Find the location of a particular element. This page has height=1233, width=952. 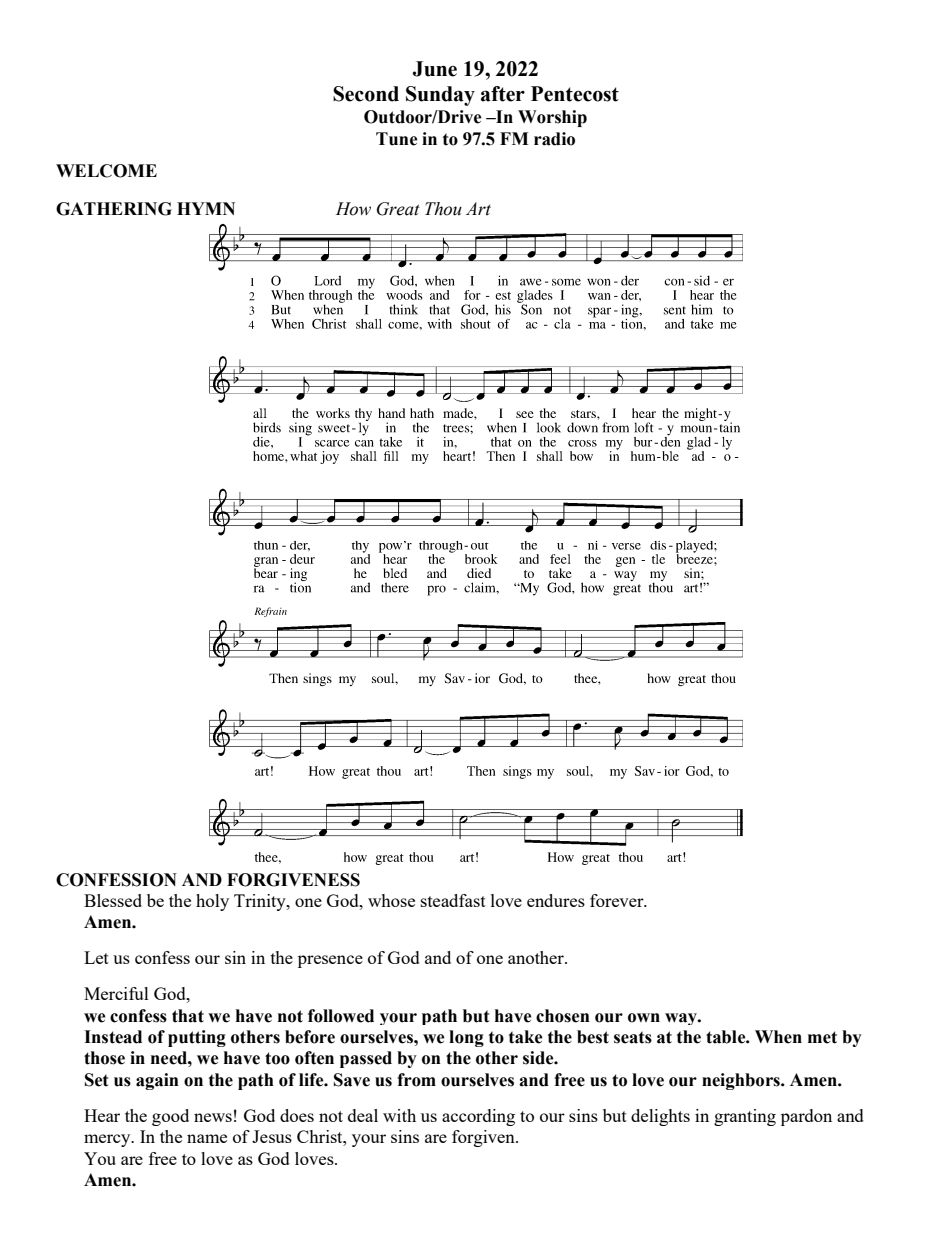

HYMN is located at coordinates (206, 208).
